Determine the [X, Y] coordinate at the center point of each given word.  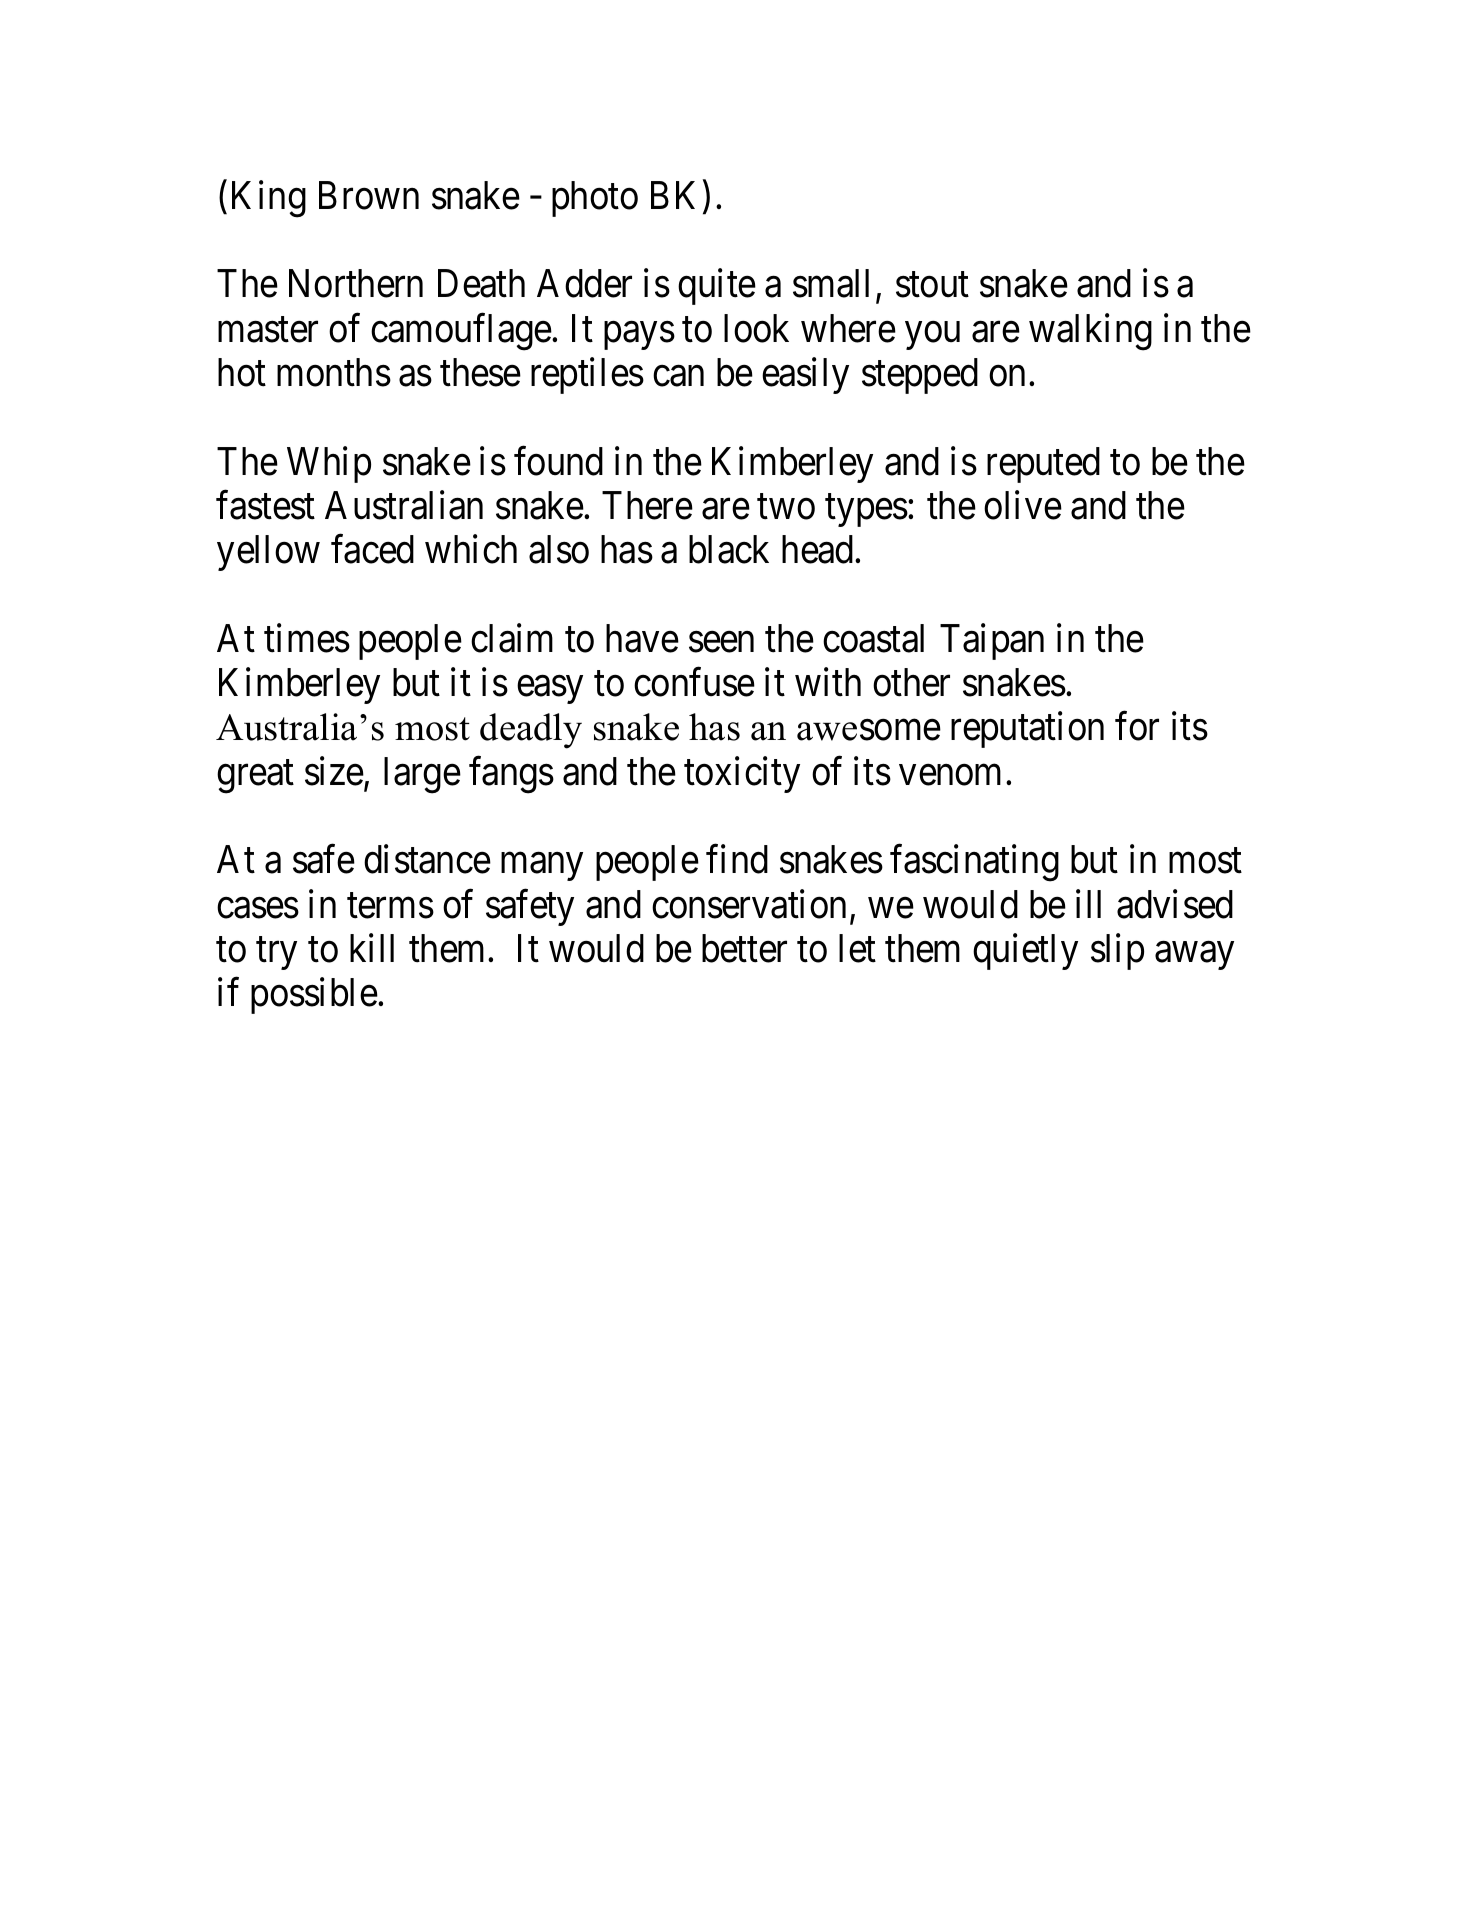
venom [950, 775]
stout [932, 285]
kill [372, 948]
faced [372, 549]
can [678, 376]
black [729, 549]
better [744, 948]
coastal [873, 638]
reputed [1043, 465]
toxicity [742, 774]
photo [595, 199]
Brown [369, 195]
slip [1117, 952]
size [335, 772]
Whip [329, 464]
